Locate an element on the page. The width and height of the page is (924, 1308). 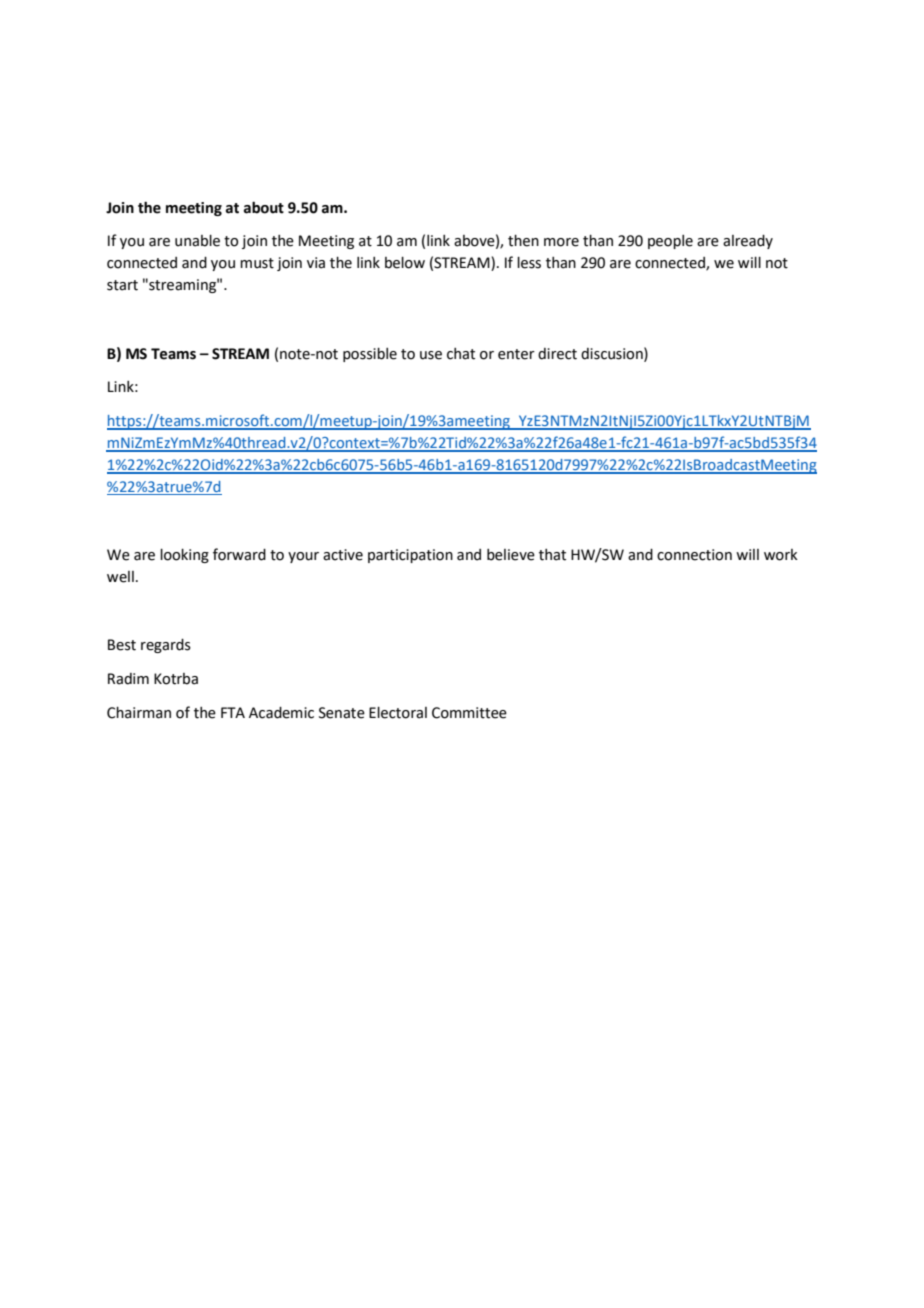
Committee is located at coordinates (469, 713).
